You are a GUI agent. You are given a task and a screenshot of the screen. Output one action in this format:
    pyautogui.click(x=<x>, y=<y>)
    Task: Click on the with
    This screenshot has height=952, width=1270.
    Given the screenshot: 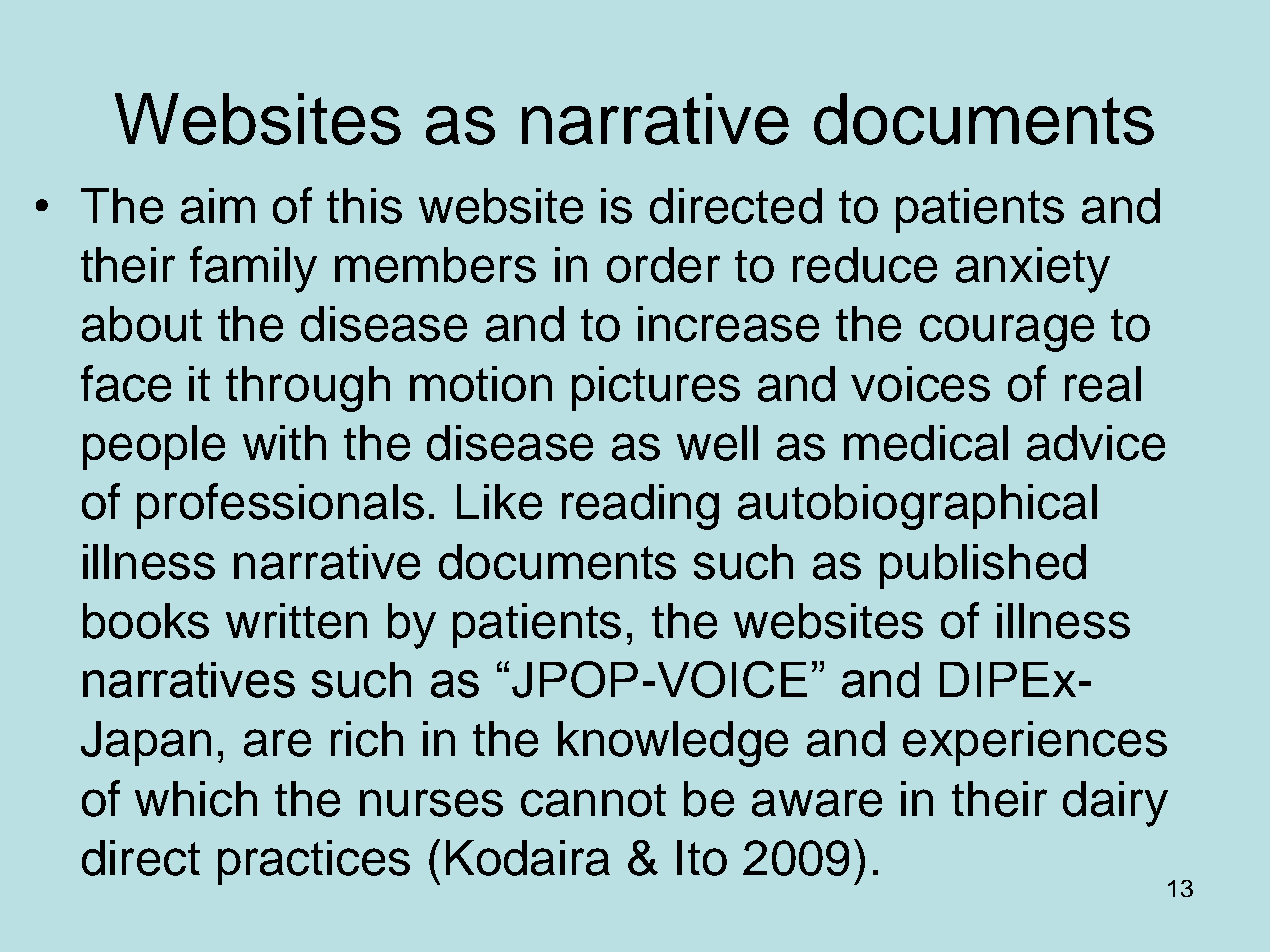 What is the action you would take?
    pyautogui.click(x=284, y=442)
